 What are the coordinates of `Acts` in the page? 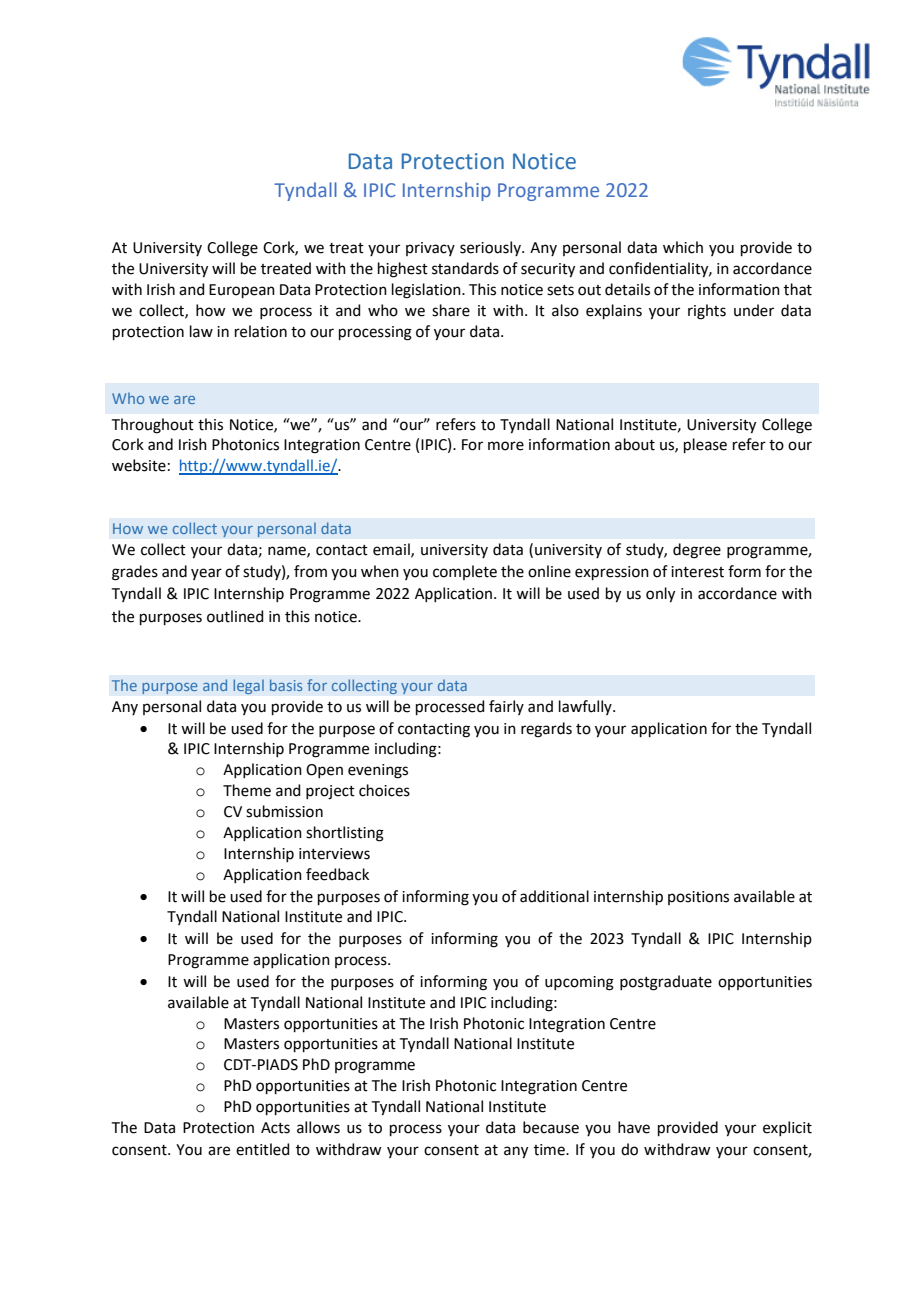 It's located at (275, 1128).
